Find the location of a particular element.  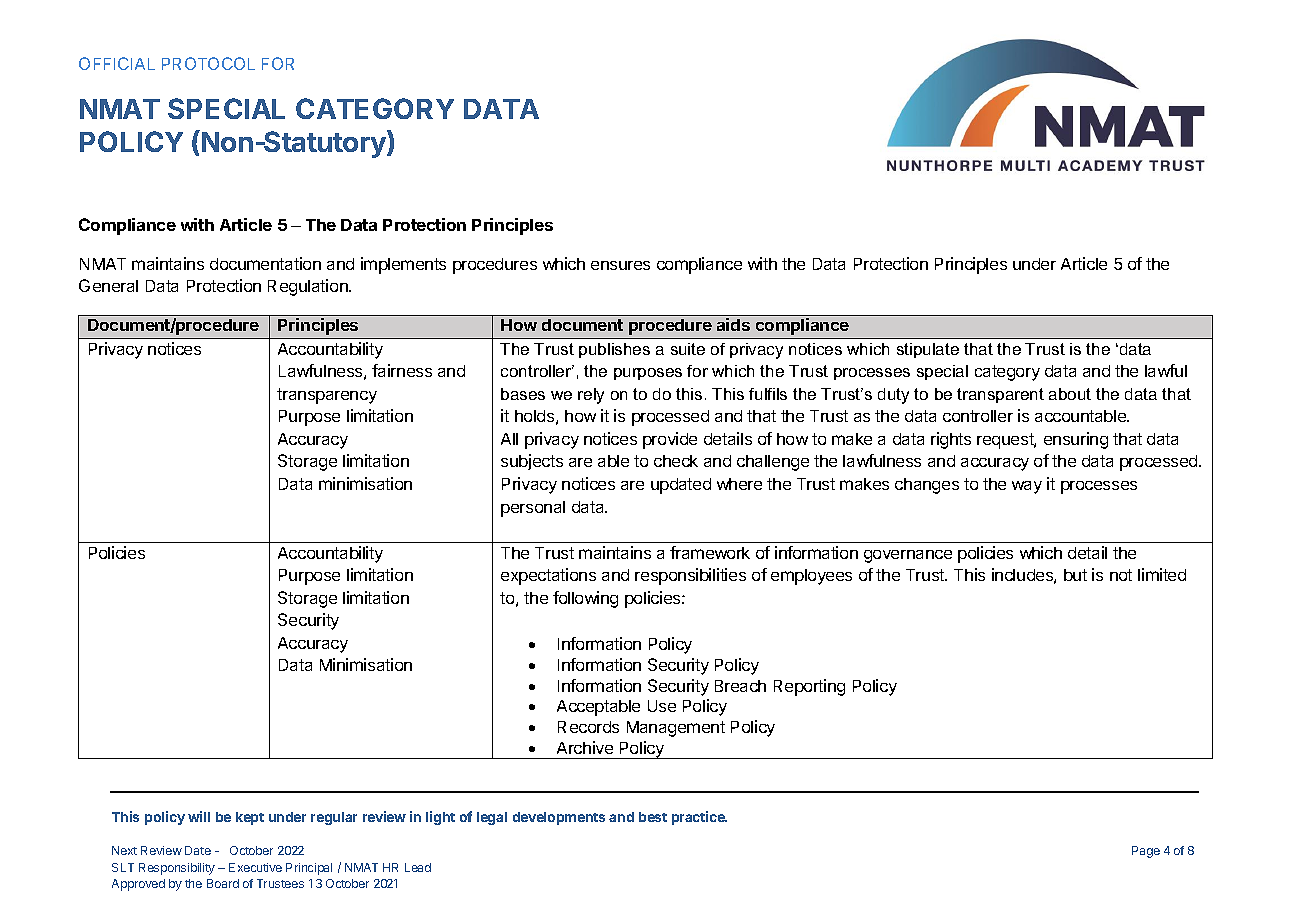

aids is located at coordinates (733, 324).
